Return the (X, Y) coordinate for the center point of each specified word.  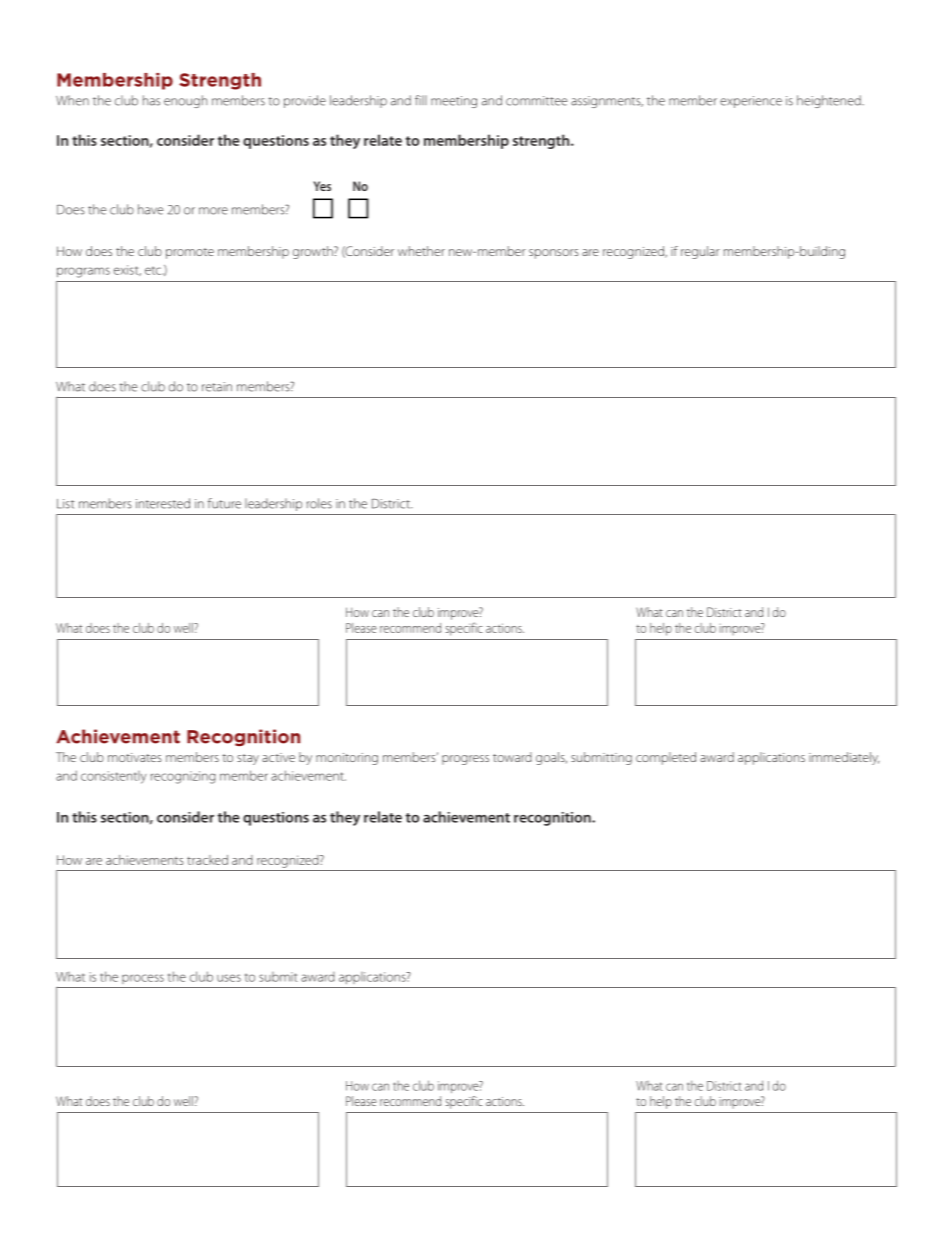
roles (319, 503)
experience (751, 102)
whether (421, 251)
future (224, 503)
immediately (844, 758)
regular (700, 252)
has (151, 100)
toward (512, 757)
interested (163, 503)
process (143, 979)
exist (127, 270)
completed (666, 758)
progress (465, 760)
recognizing (183, 777)
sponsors (554, 254)
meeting (454, 102)
